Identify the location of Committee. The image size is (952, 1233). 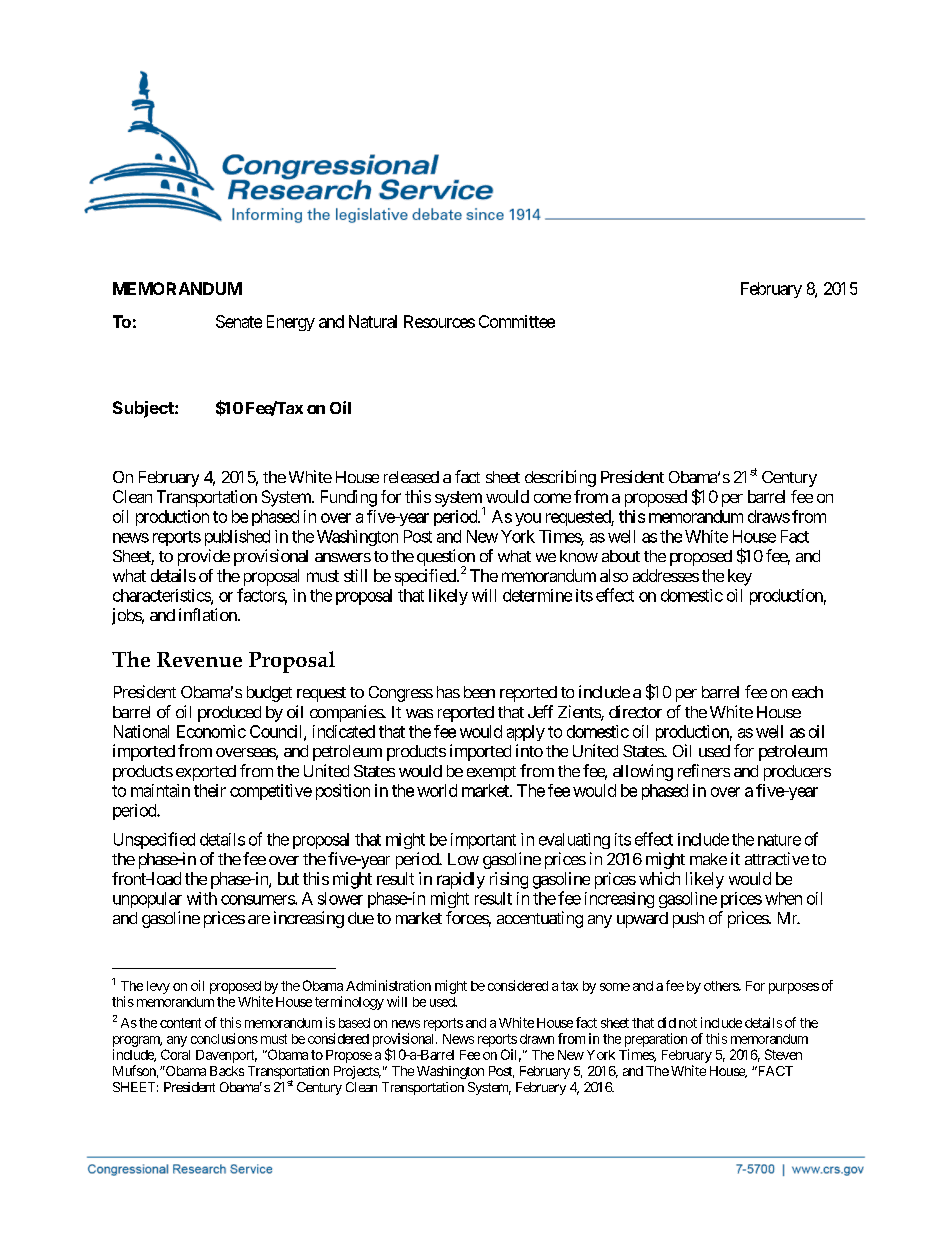
(517, 321).
